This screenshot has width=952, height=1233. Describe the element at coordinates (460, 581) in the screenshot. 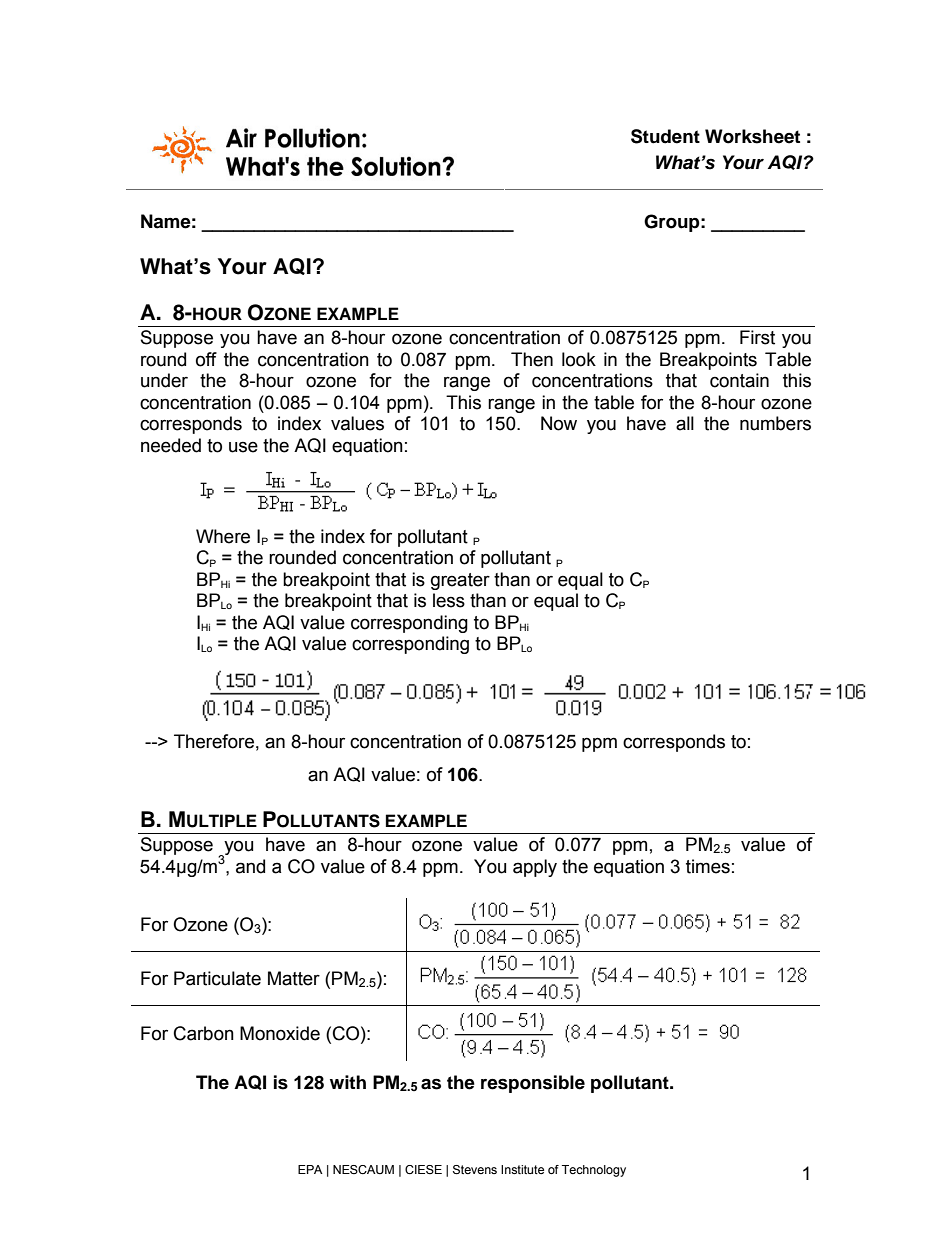

I see `greater` at that location.
